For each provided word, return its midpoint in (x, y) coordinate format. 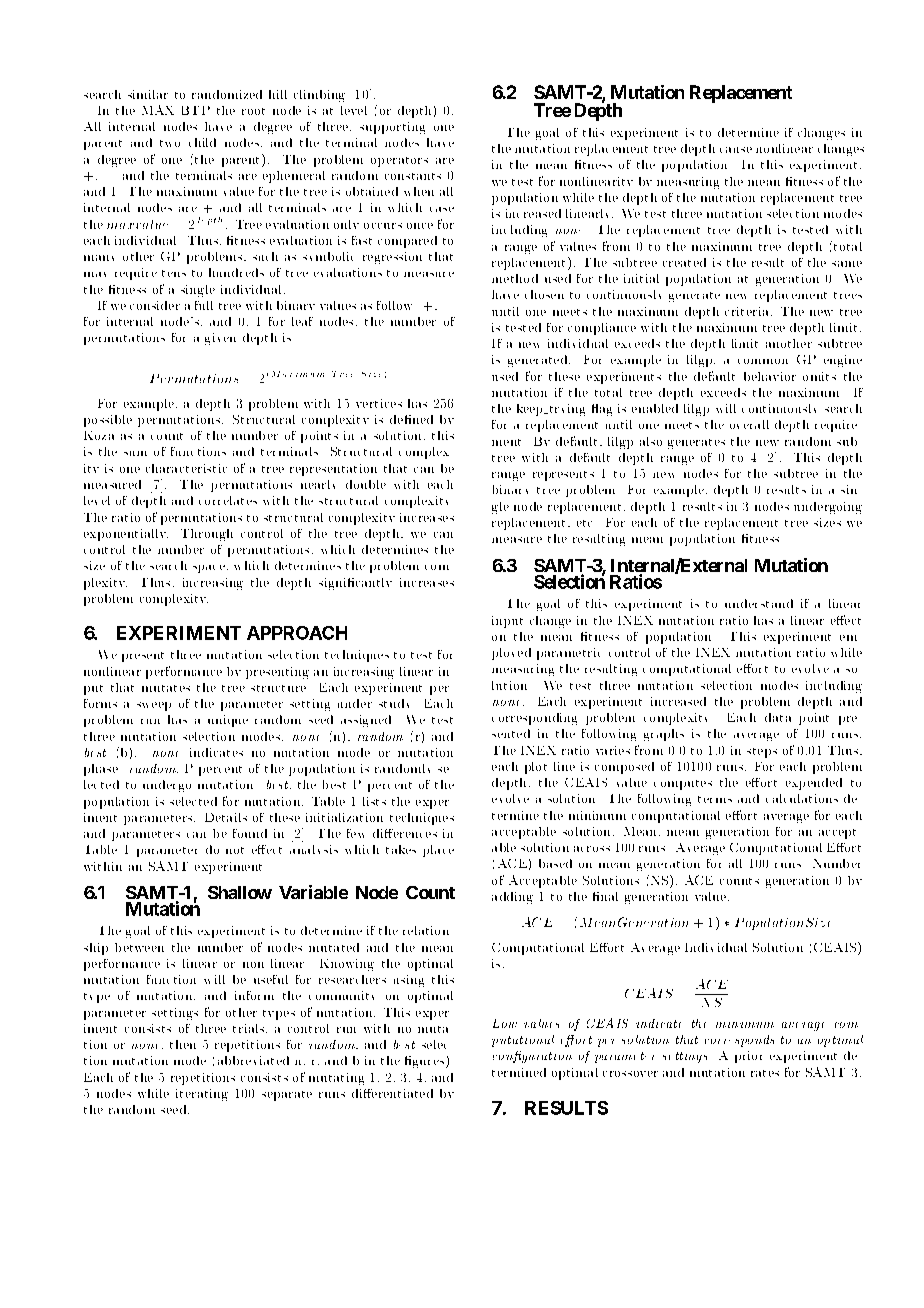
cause (736, 150)
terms (715, 799)
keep (531, 410)
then (183, 1044)
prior (748, 1057)
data (778, 717)
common (763, 361)
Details (226, 817)
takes (401, 849)
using (409, 981)
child (202, 142)
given (220, 339)
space (210, 569)
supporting (392, 128)
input (507, 622)
